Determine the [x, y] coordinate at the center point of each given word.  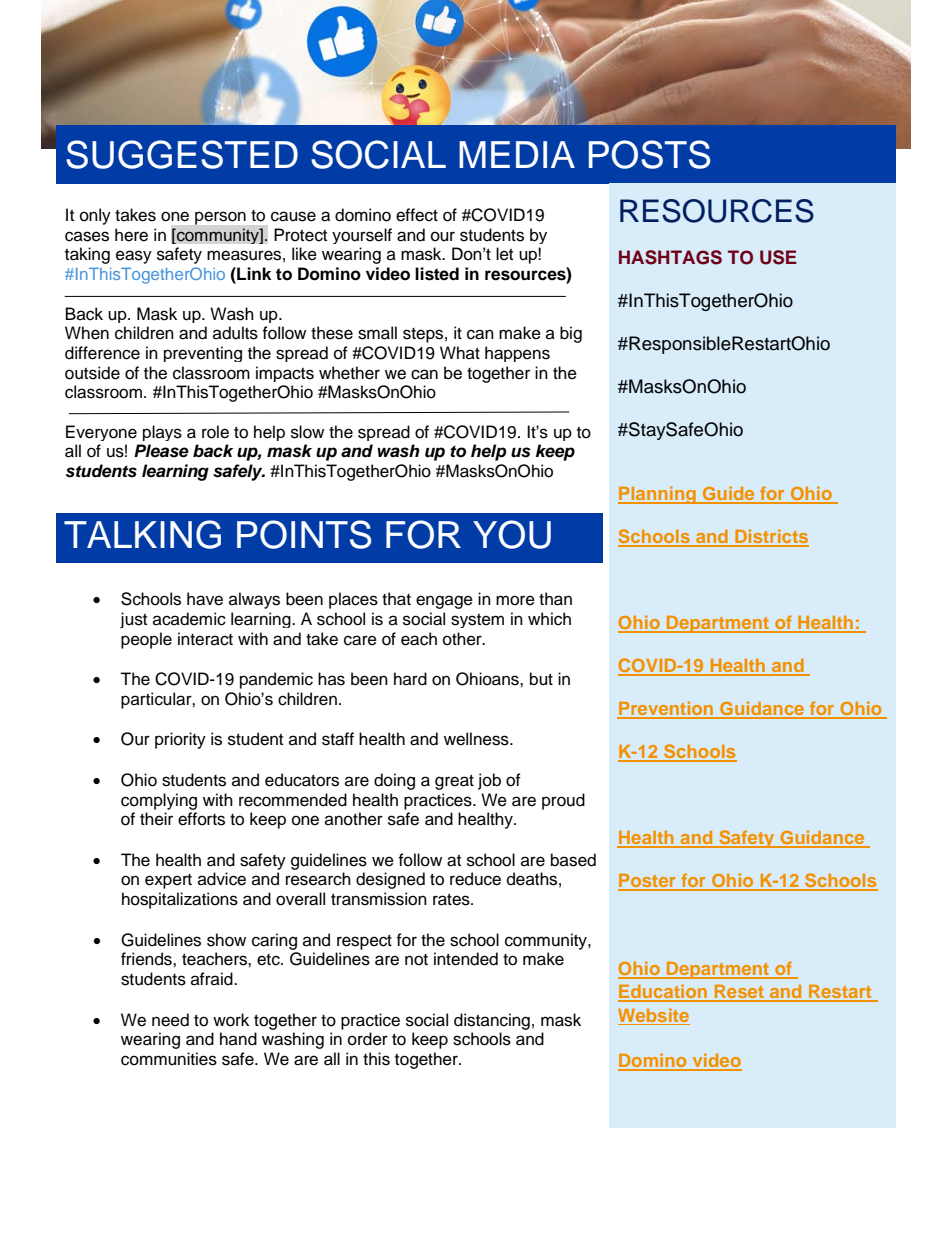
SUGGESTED [182, 154]
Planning [658, 495]
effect [417, 215]
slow [307, 432]
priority [180, 740]
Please [161, 451]
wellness [477, 739]
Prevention [666, 709]
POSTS [649, 154]
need [170, 1020]
